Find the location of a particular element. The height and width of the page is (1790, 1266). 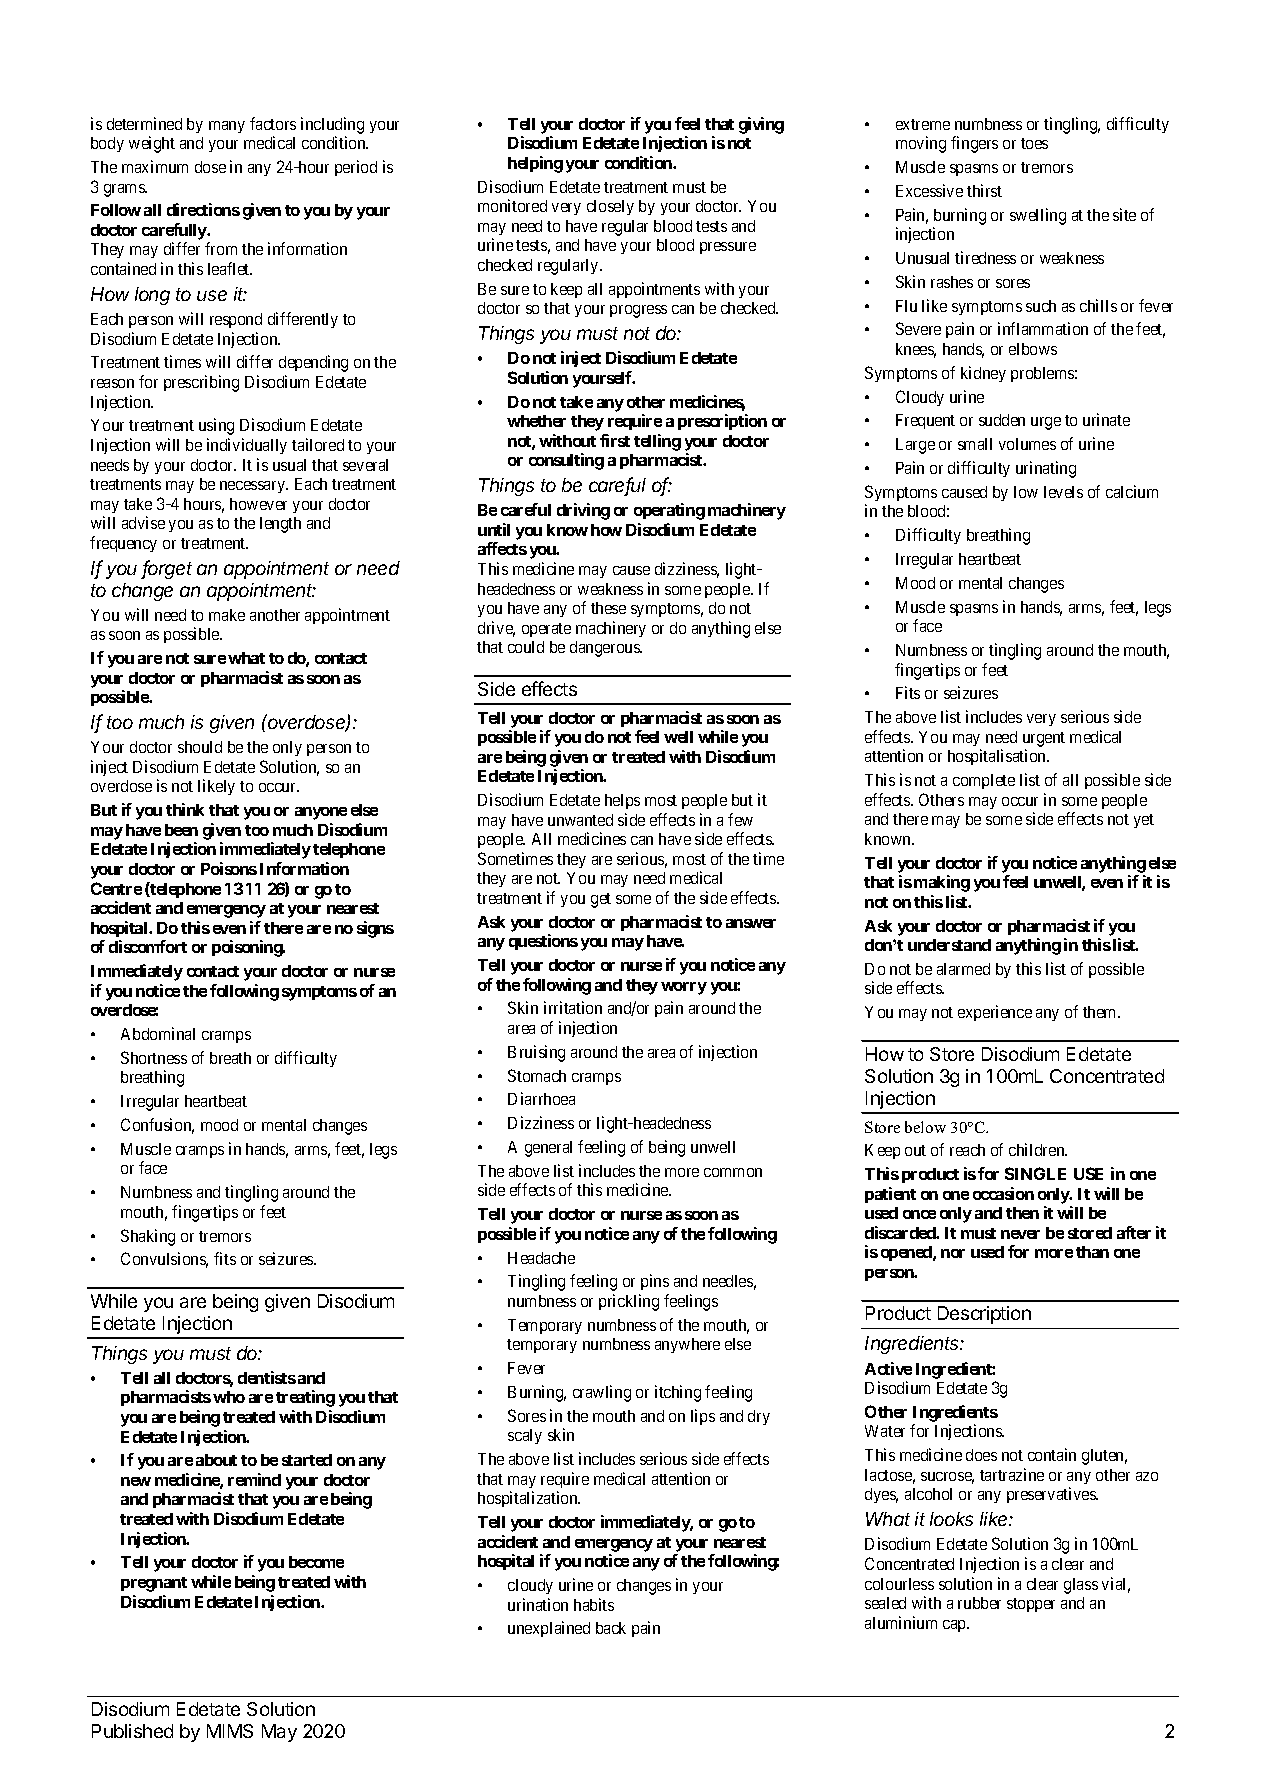

closely is located at coordinates (610, 207).
